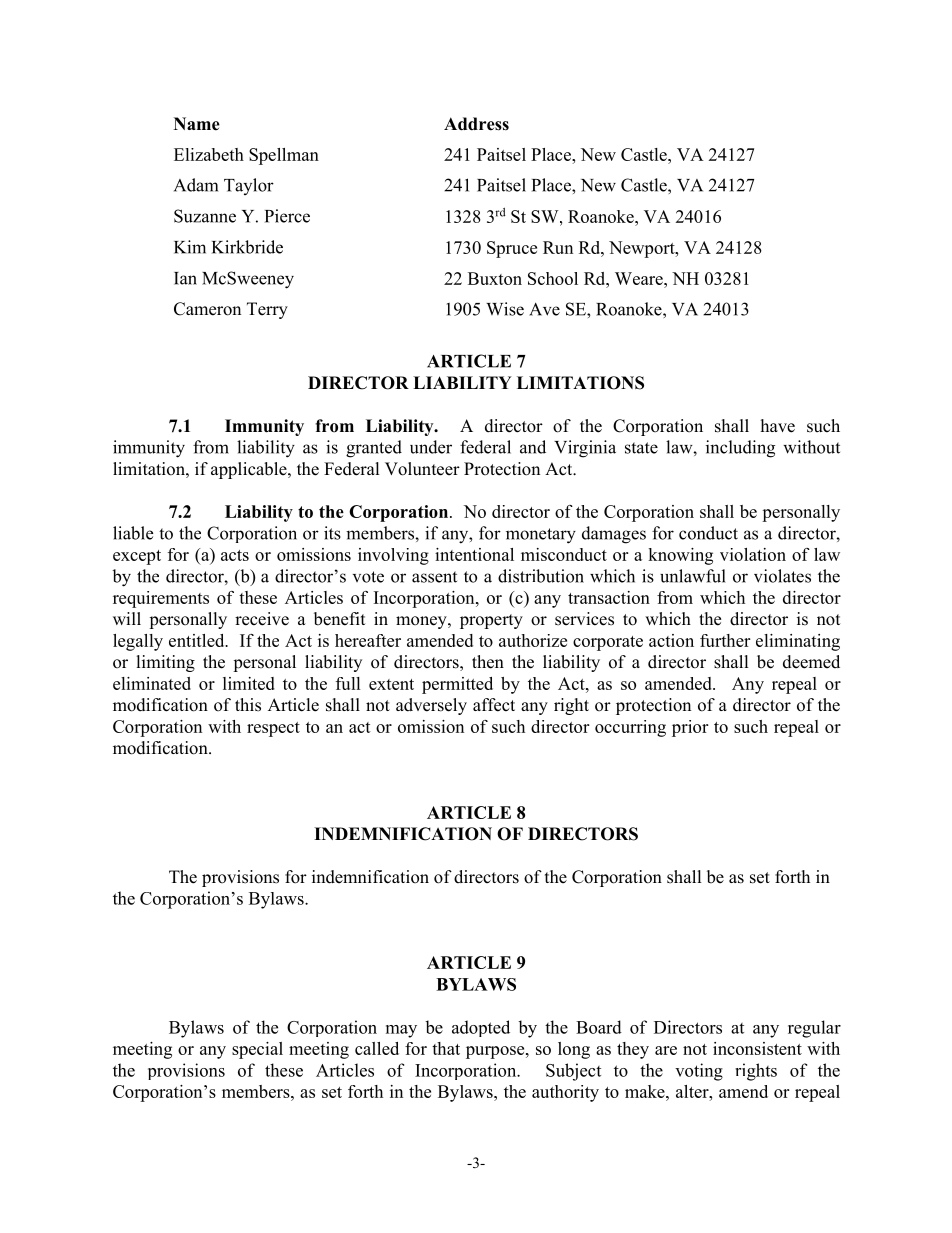 The image size is (952, 1233). I want to click on prior, so click(690, 728).
